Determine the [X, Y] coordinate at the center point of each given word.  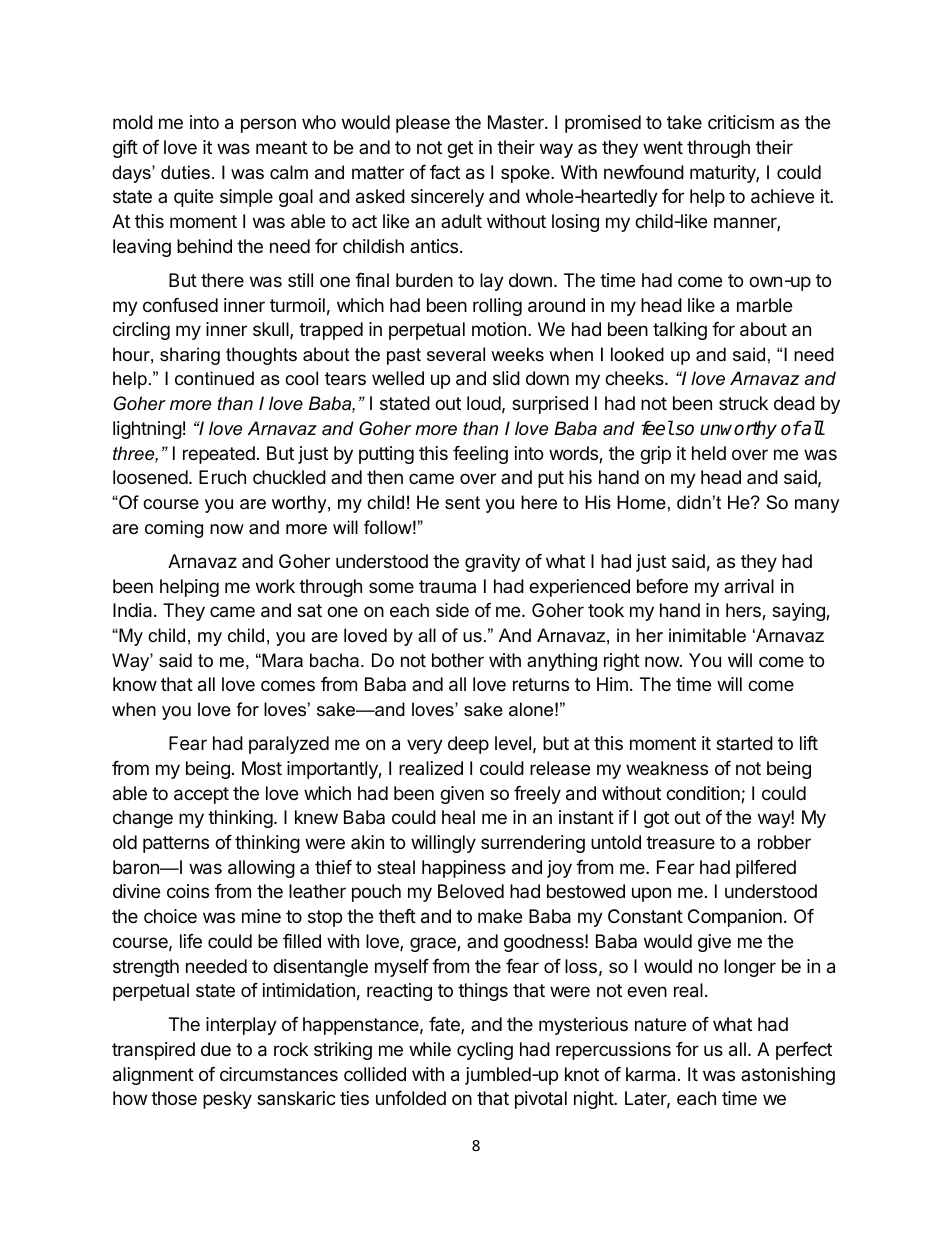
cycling [485, 1051]
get [460, 149]
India [134, 610]
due [216, 1049]
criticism [741, 122]
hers [744, 611]
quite [193, 198]
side [452, 610]
